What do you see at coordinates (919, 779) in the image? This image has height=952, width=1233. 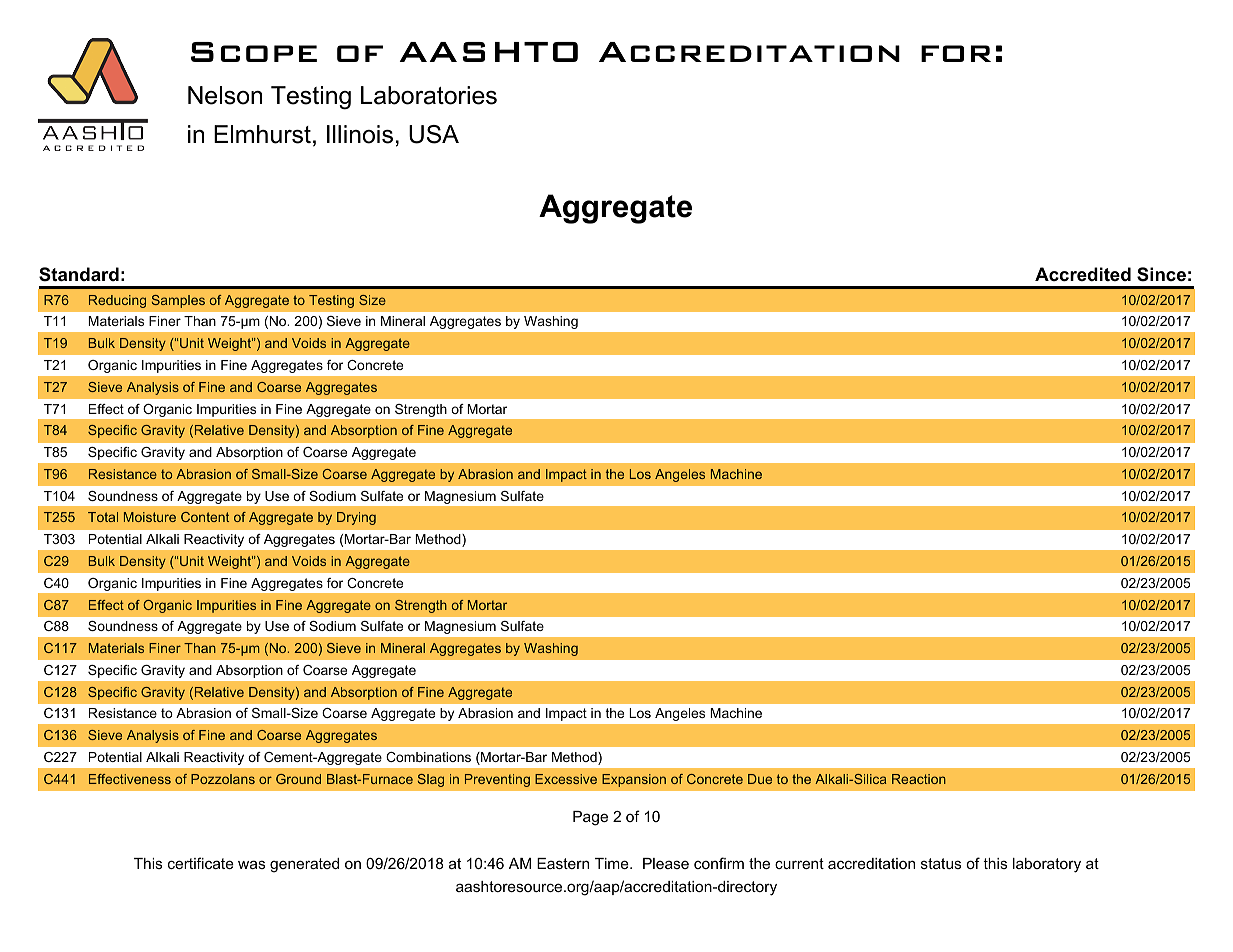 I see `Reaction` at bounding box center [919, 779].
